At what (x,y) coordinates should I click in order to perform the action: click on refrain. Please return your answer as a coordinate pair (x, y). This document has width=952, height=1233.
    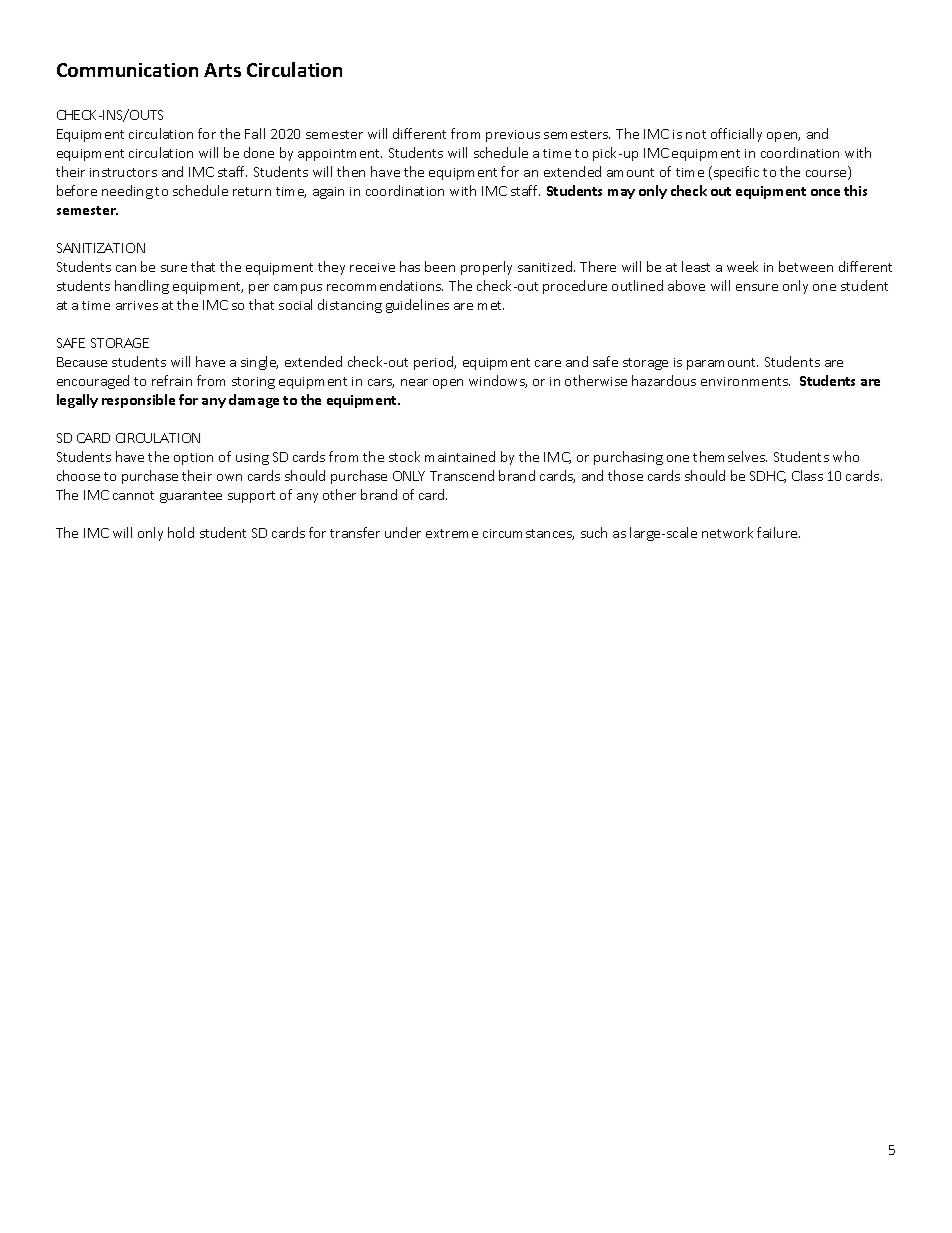
    Looking at the image, I should click on (172, 380).
